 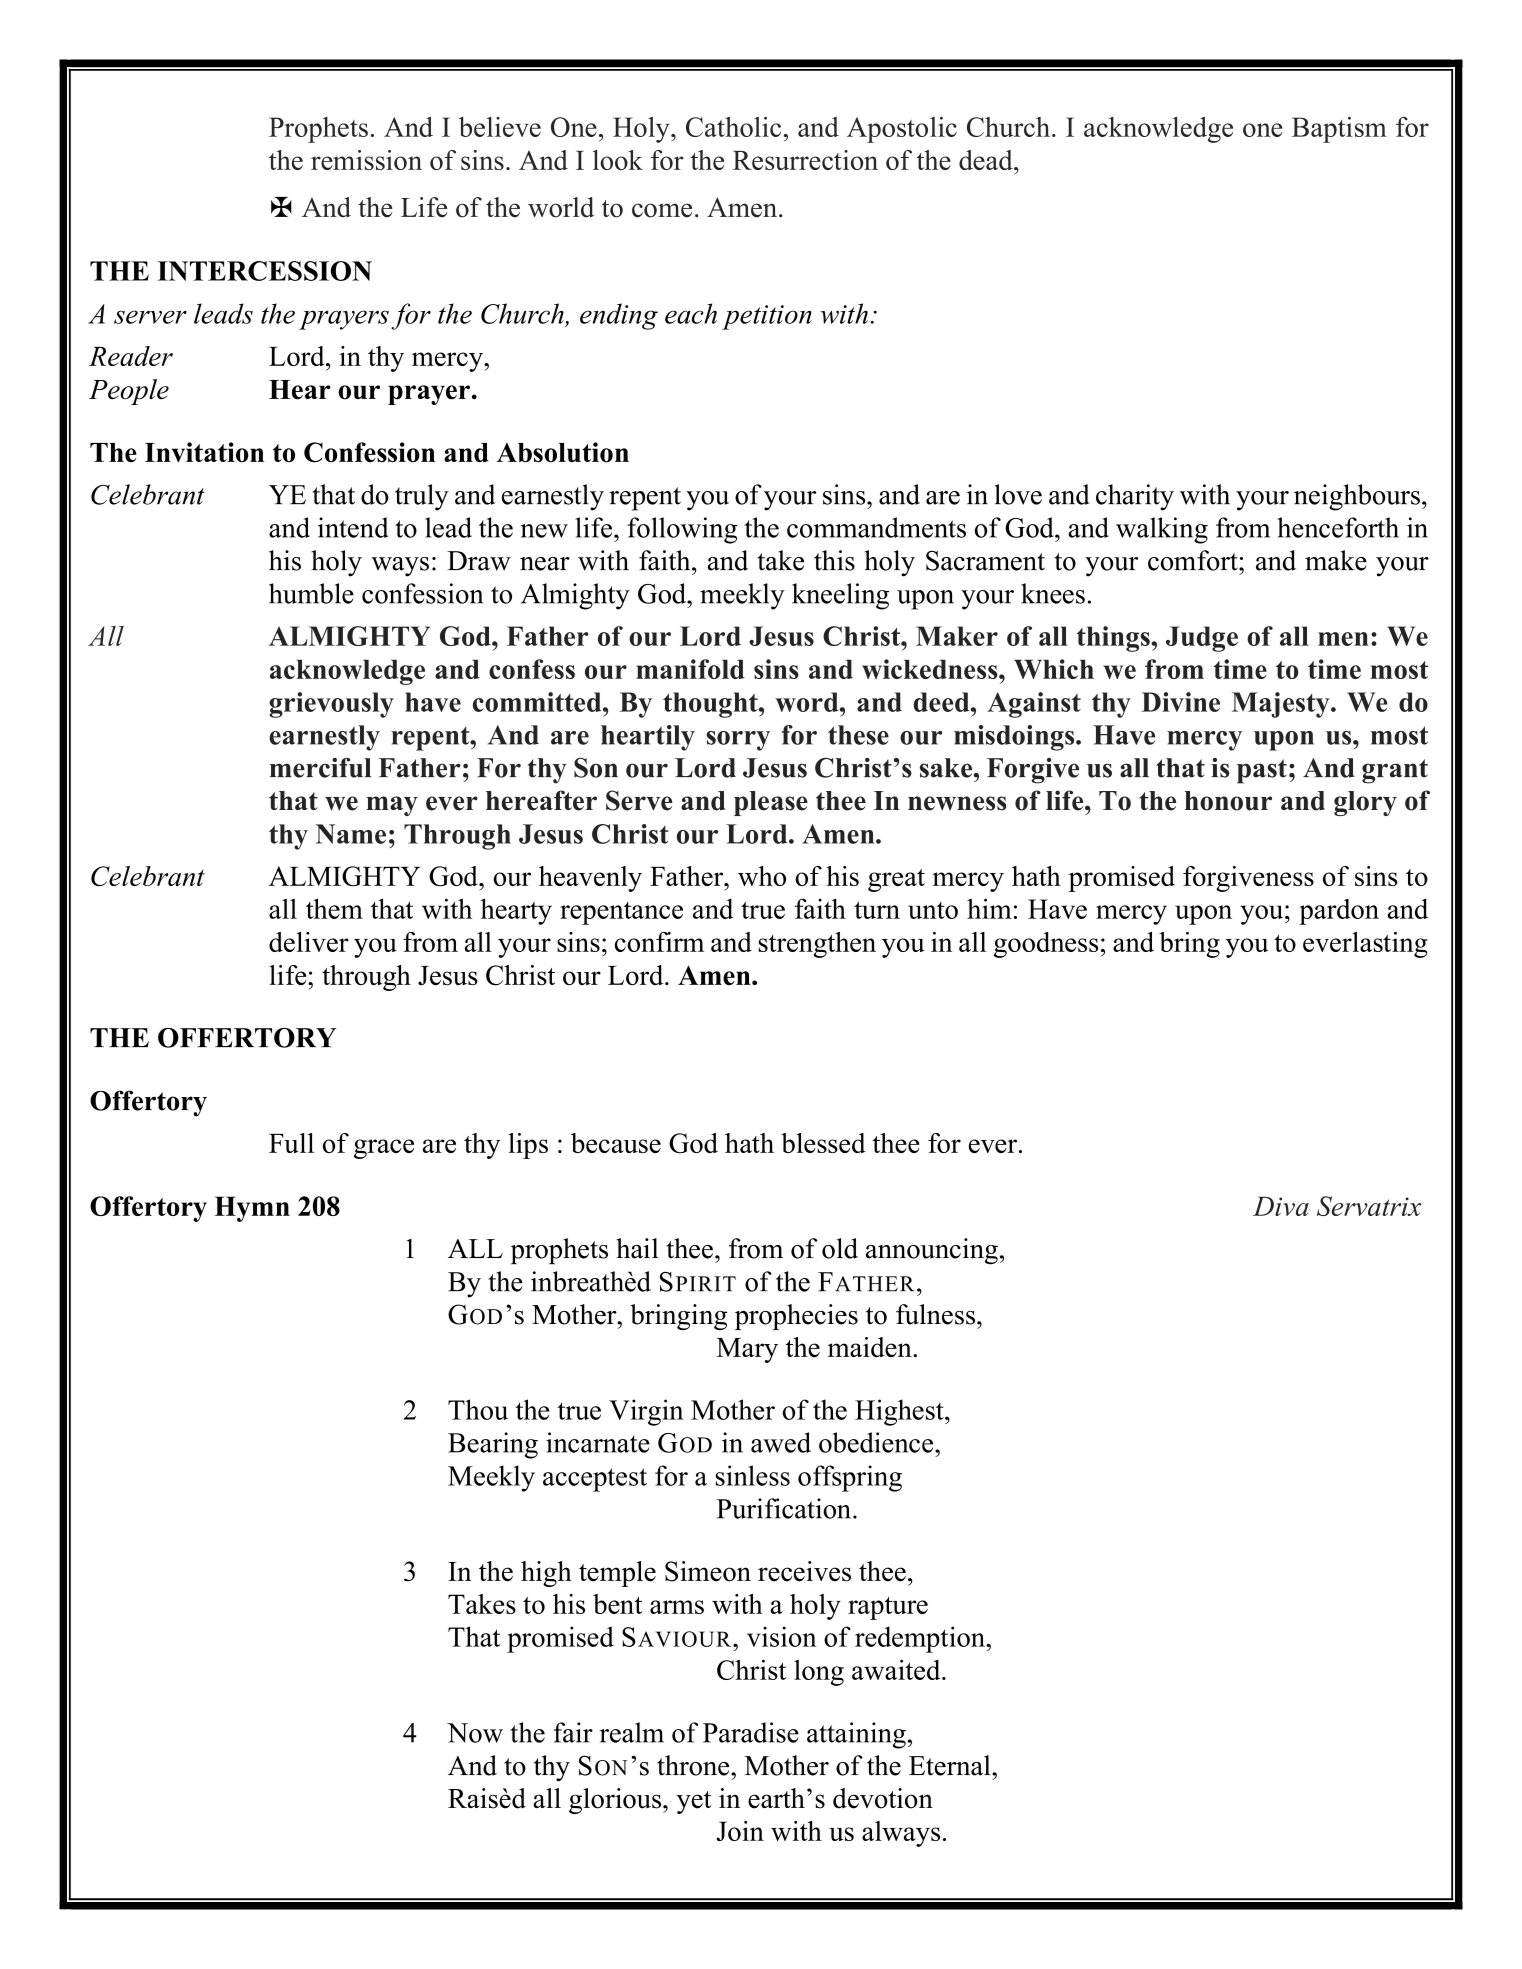 I want to click on pardon, so click(x=1339, y=912).
